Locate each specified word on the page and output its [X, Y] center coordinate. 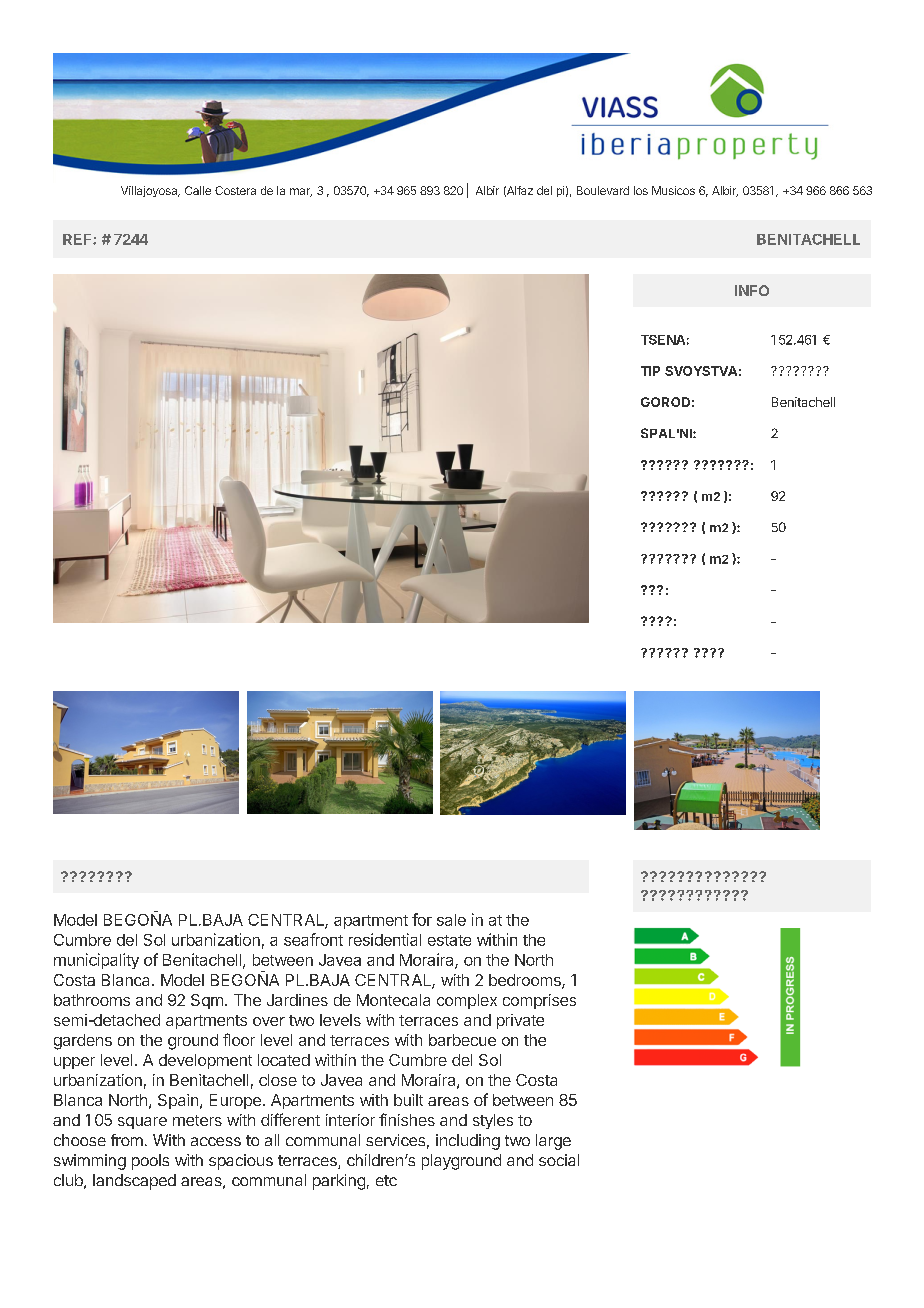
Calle [198, 190]
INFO [752, 290]
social [559, 1160]
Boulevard [603, 190]
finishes [407, 1119]
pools [150, 1162]
